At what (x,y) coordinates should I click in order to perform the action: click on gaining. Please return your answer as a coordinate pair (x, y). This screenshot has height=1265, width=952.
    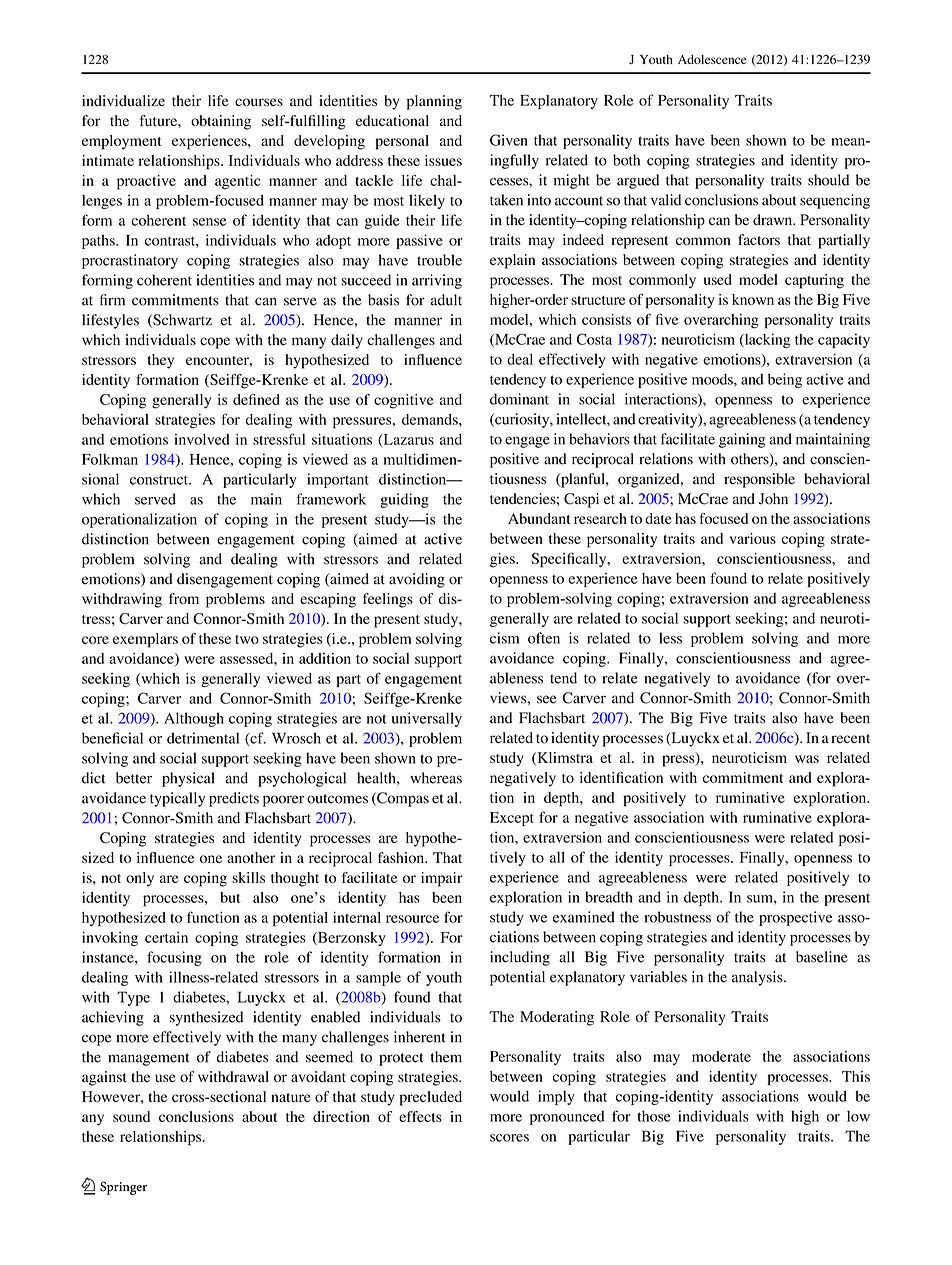
    Looking at the image, I should click on (742, 440).
